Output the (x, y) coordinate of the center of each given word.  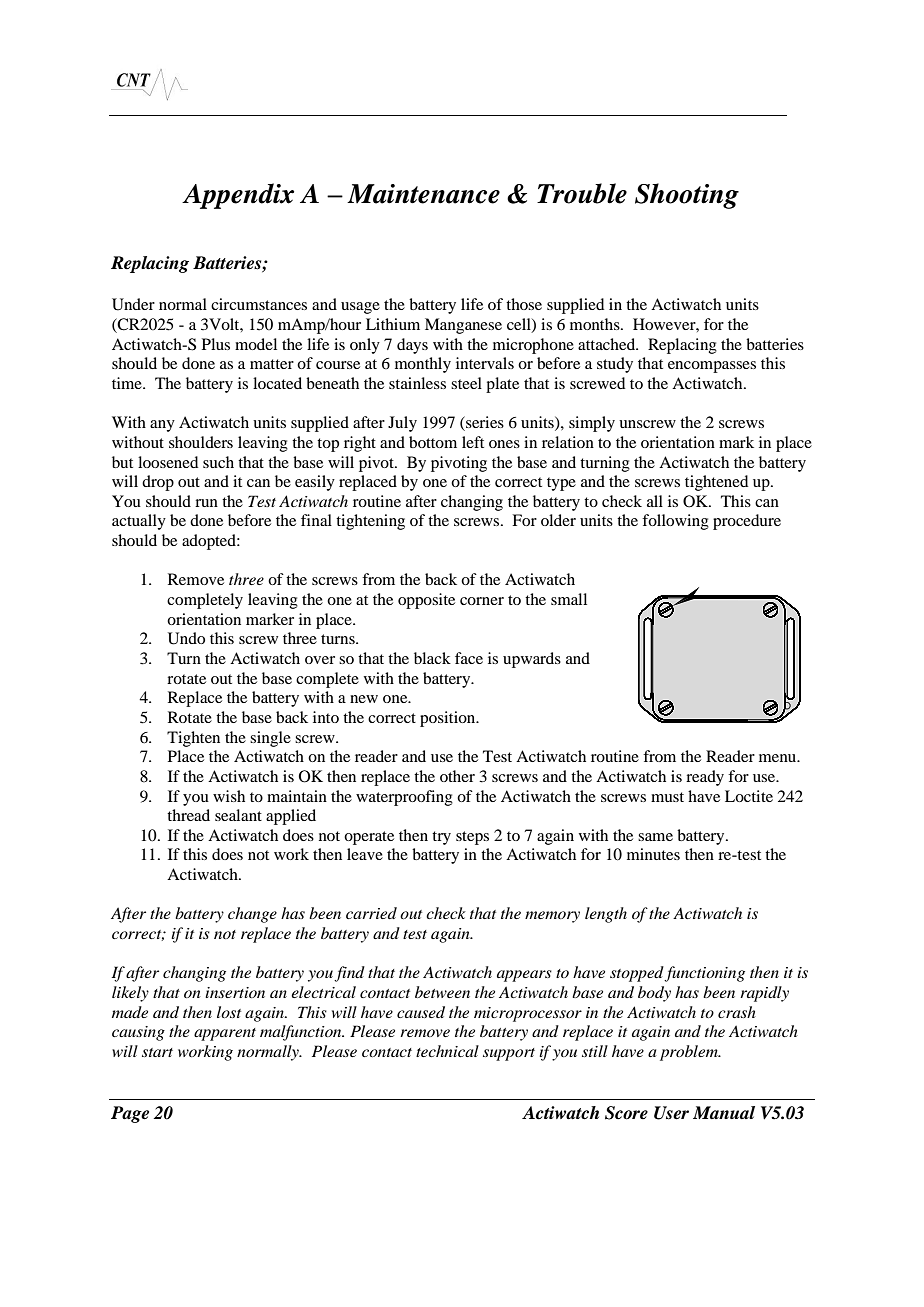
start (157, 1052)
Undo (186, 638)
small (569, 599)
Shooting (687, 196)
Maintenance (423, 194)
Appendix (238, 196)
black (432, 658)
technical (447, 1051)
